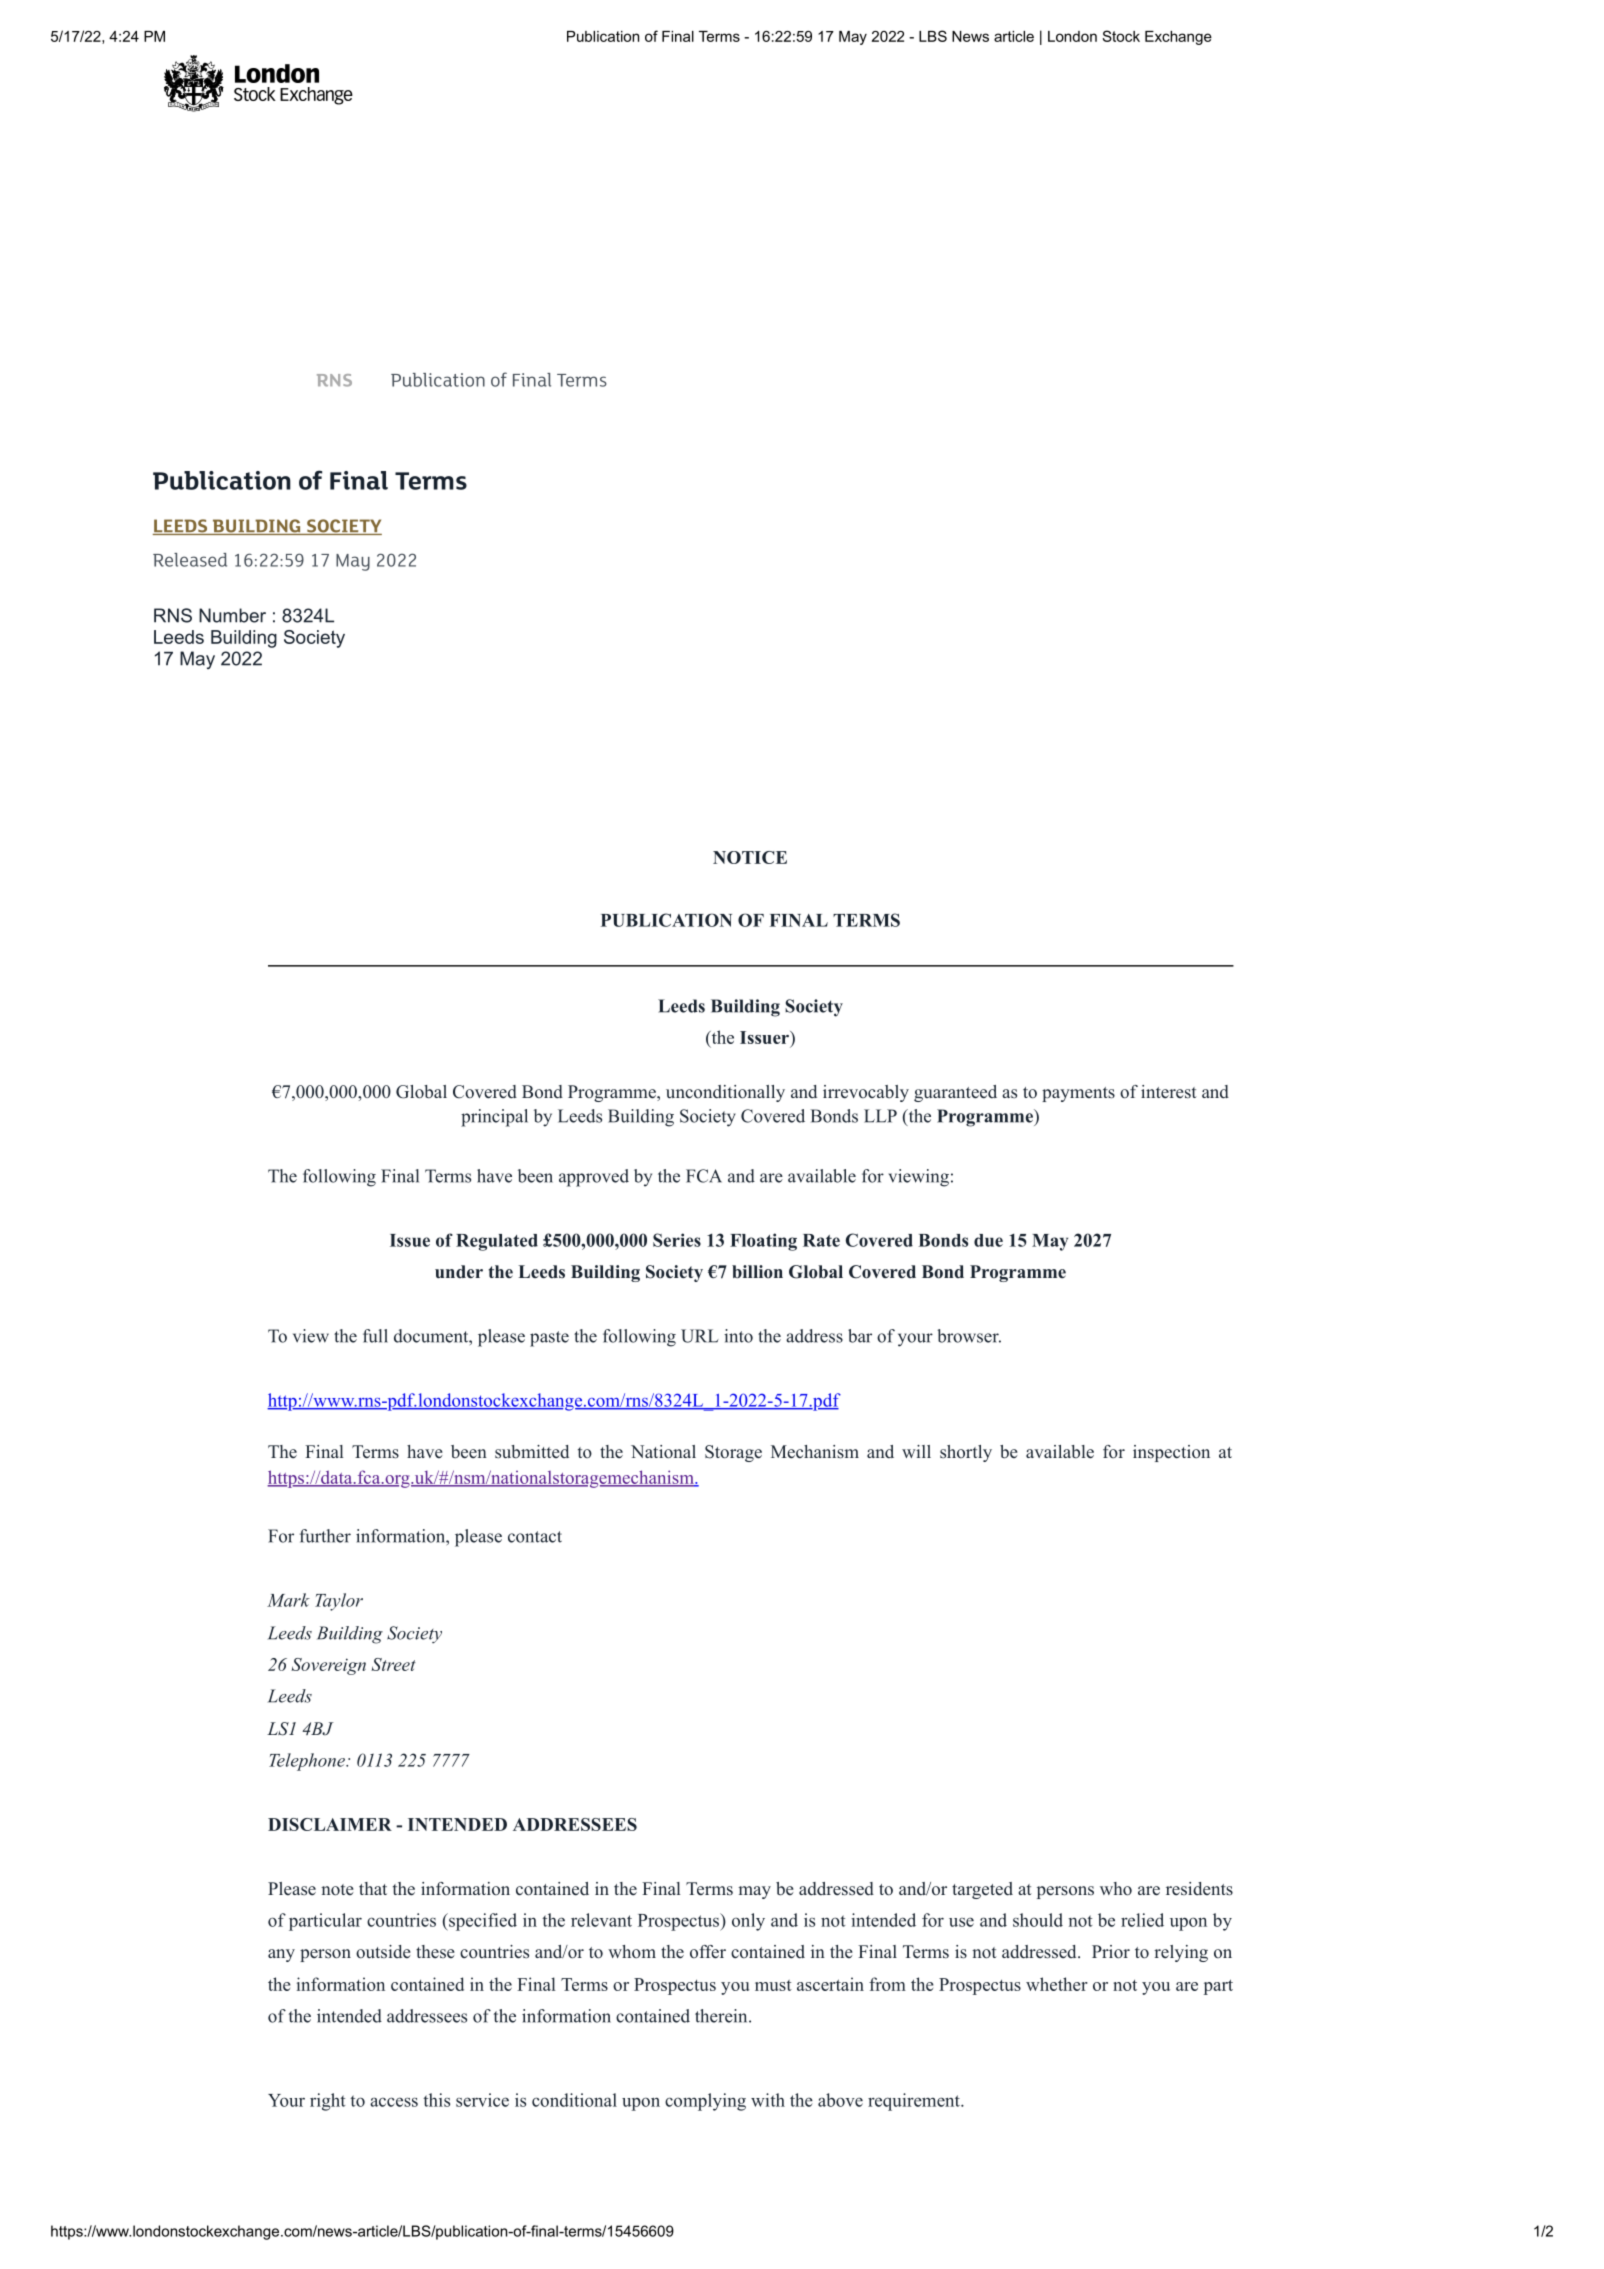  What do you see at coordinates (1078, 1094) in the screenshot?
I see `payments` at bounding box center [1078, 1094].
